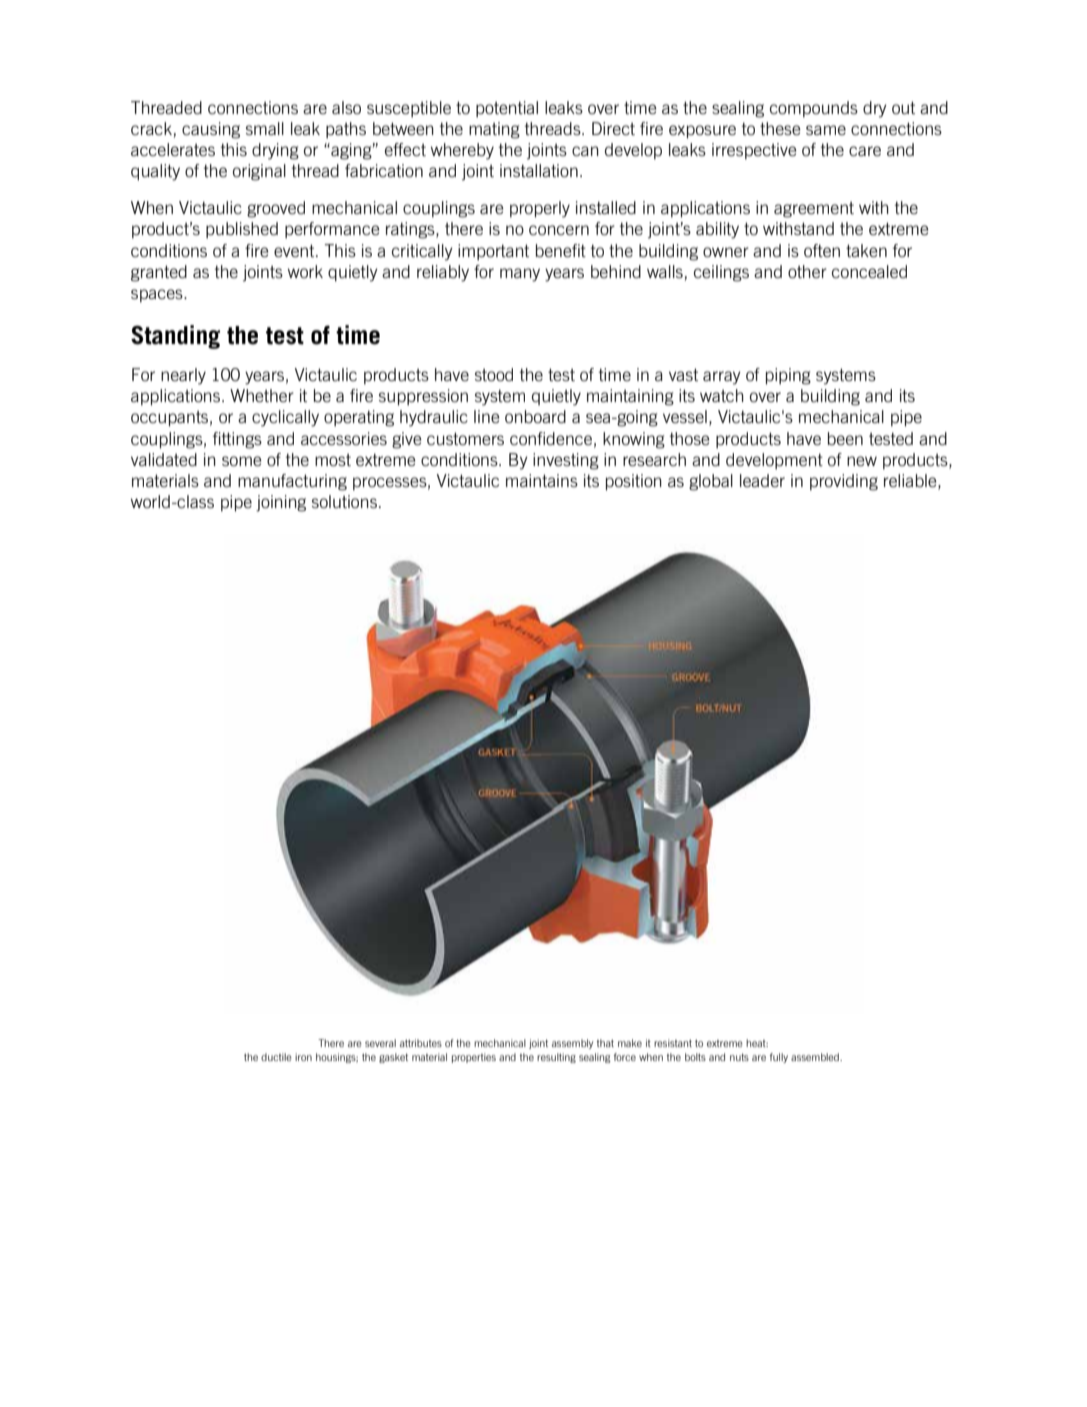 The width and height of the page is (1087, 1407). What do you see at coordinates (265, 128) in the page?
I see `small` at bounding box center [265, 128].
